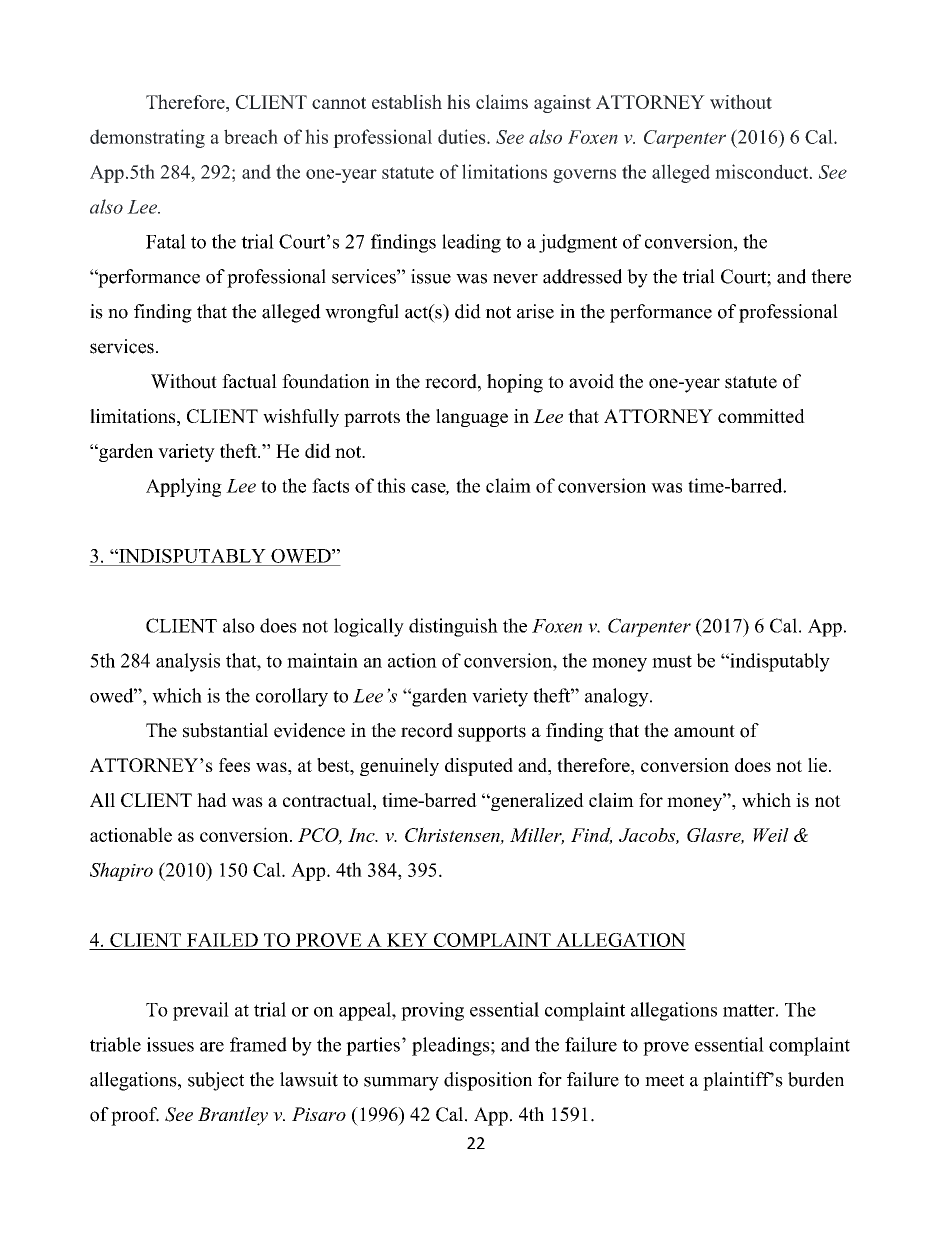  Describe the element at coordinates (234, 765) in the screenshot. I see `fees` at that location.
